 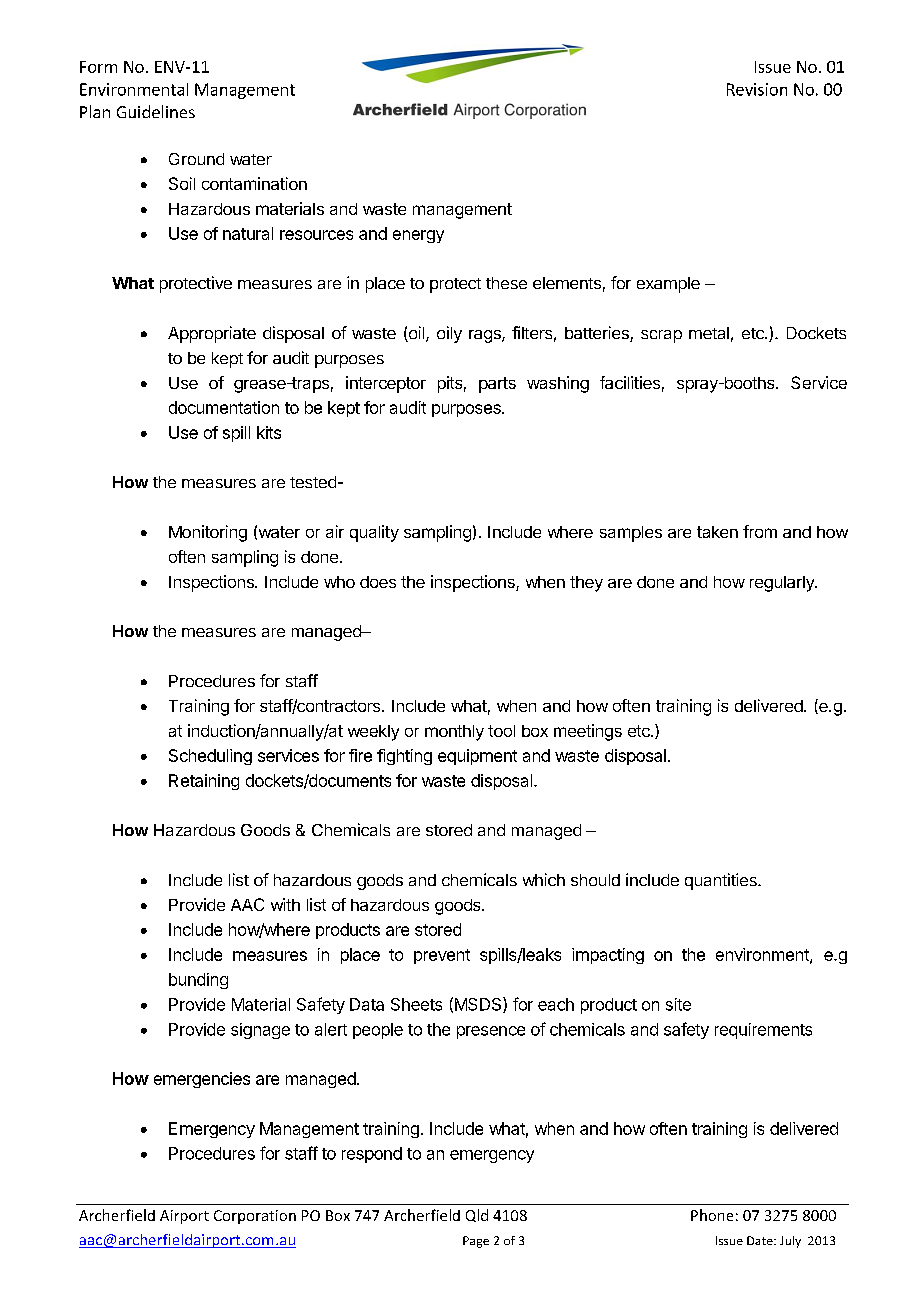 What do you see at coordinates (285, 904) in the image?
I see `with` at bounding box center [285, 904].
